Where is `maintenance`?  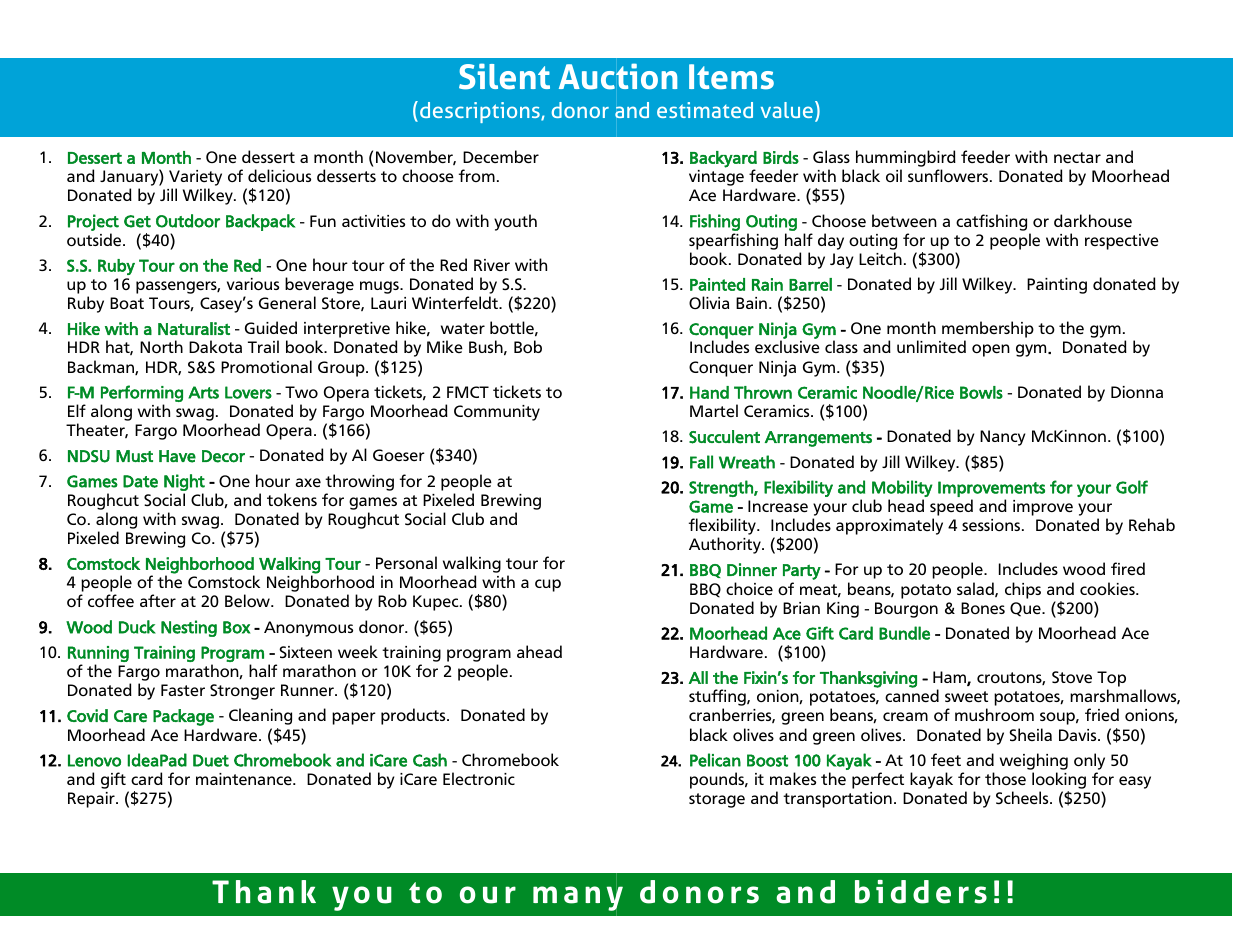
maintenance is located at coordinates (245, 779).
